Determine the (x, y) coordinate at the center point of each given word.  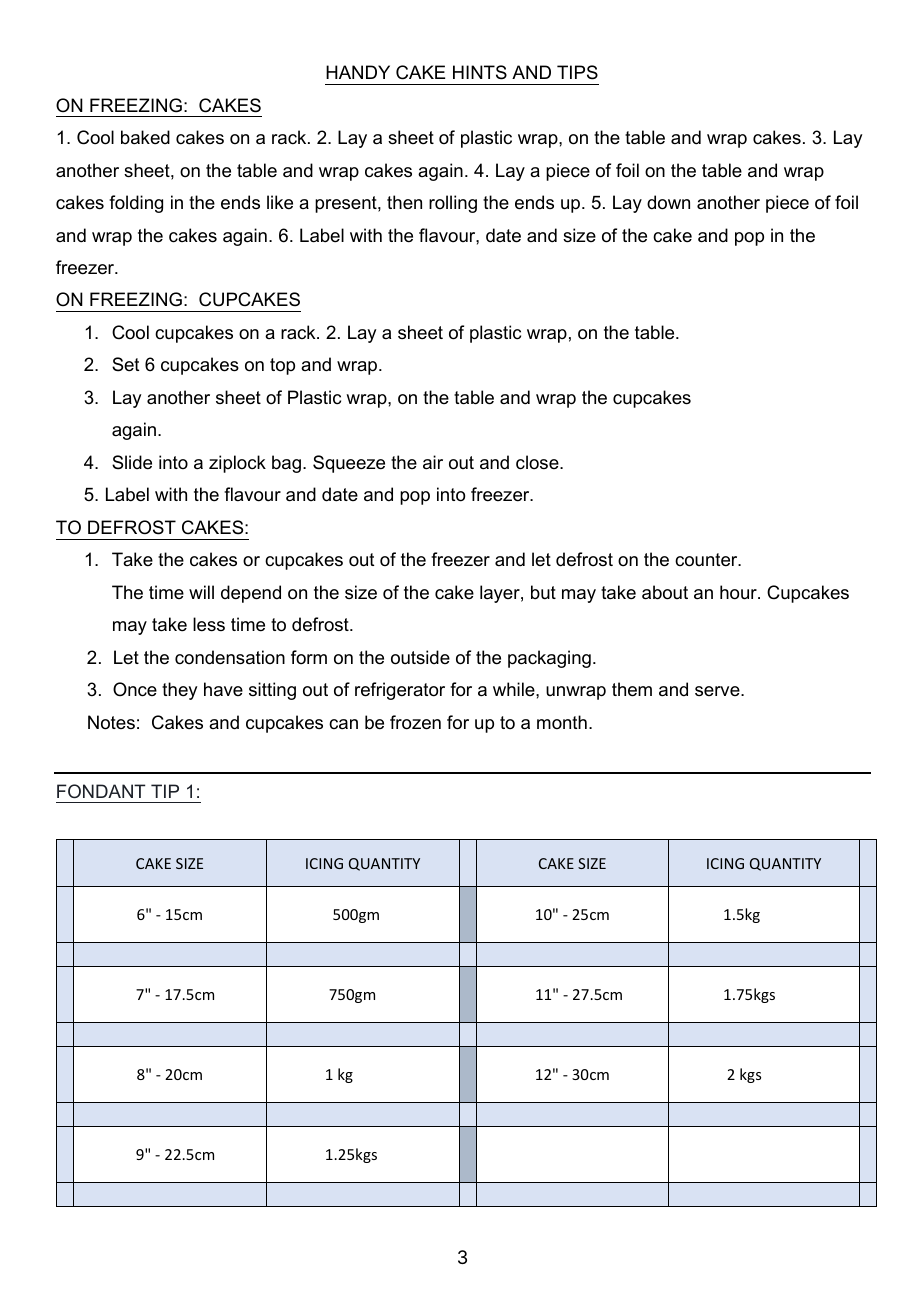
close (538, 462)
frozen (415, 722)
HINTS (480, 72)
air (433, 462)
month (562, 722)
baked (145, 137)
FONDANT (101, 791)
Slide (132, 462)
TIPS (577, 72)
